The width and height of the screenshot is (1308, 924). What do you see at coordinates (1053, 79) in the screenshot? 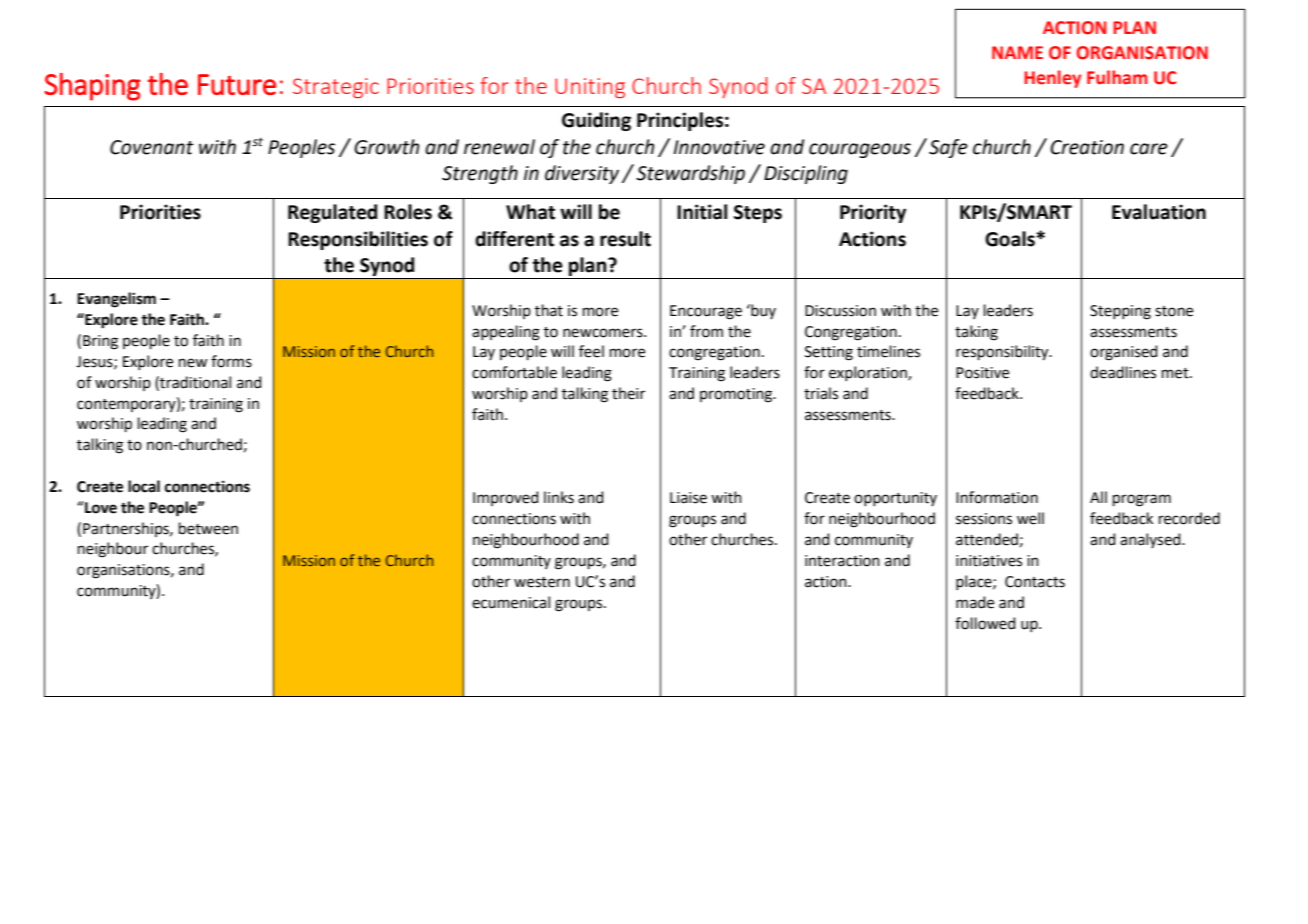
I see `Henley` at bounding box center [1053, 79].
